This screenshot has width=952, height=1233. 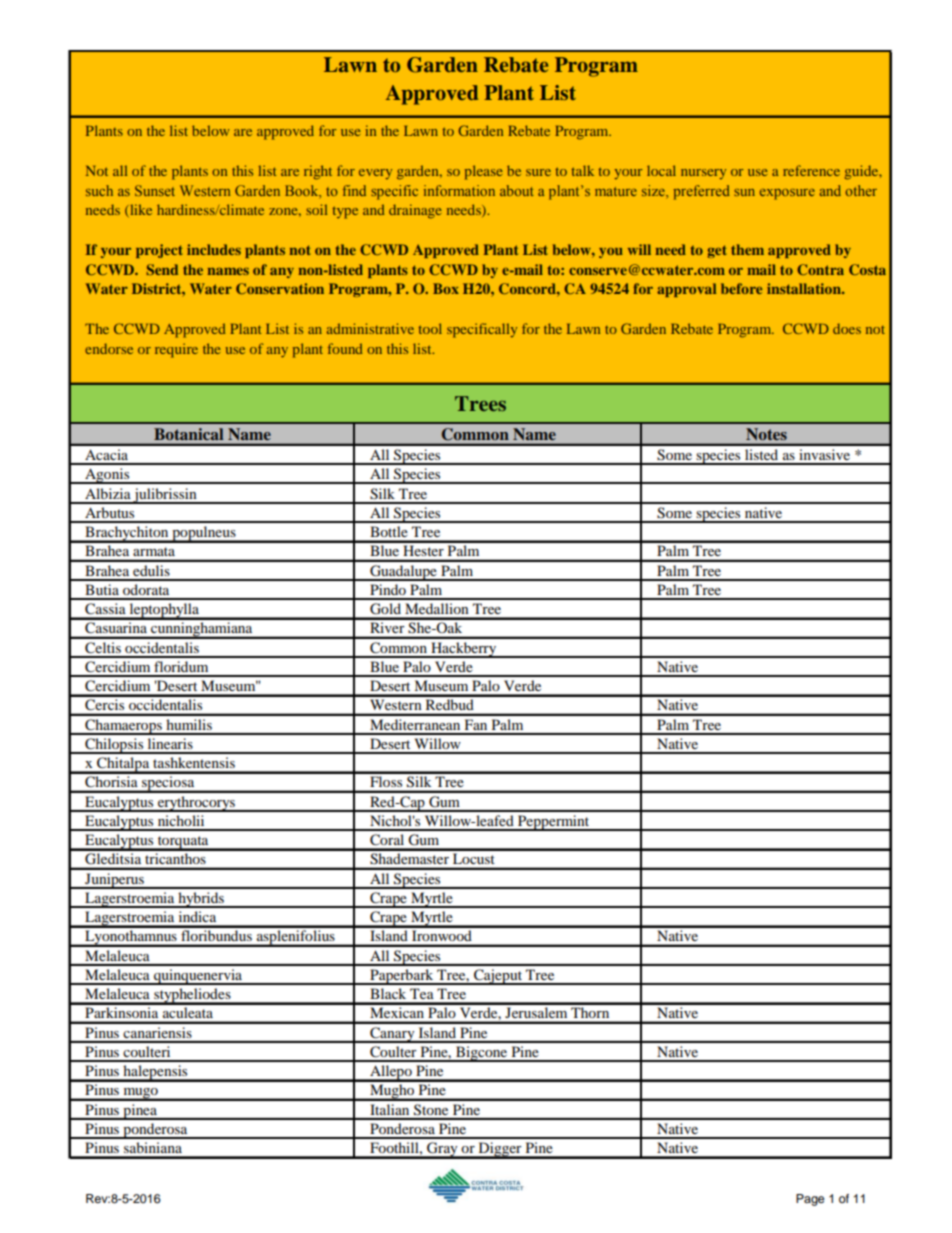 What do you see at coordinates (392, 1035) in the screenshot?
I see `Canary` at bounding box center [392, 1035].
